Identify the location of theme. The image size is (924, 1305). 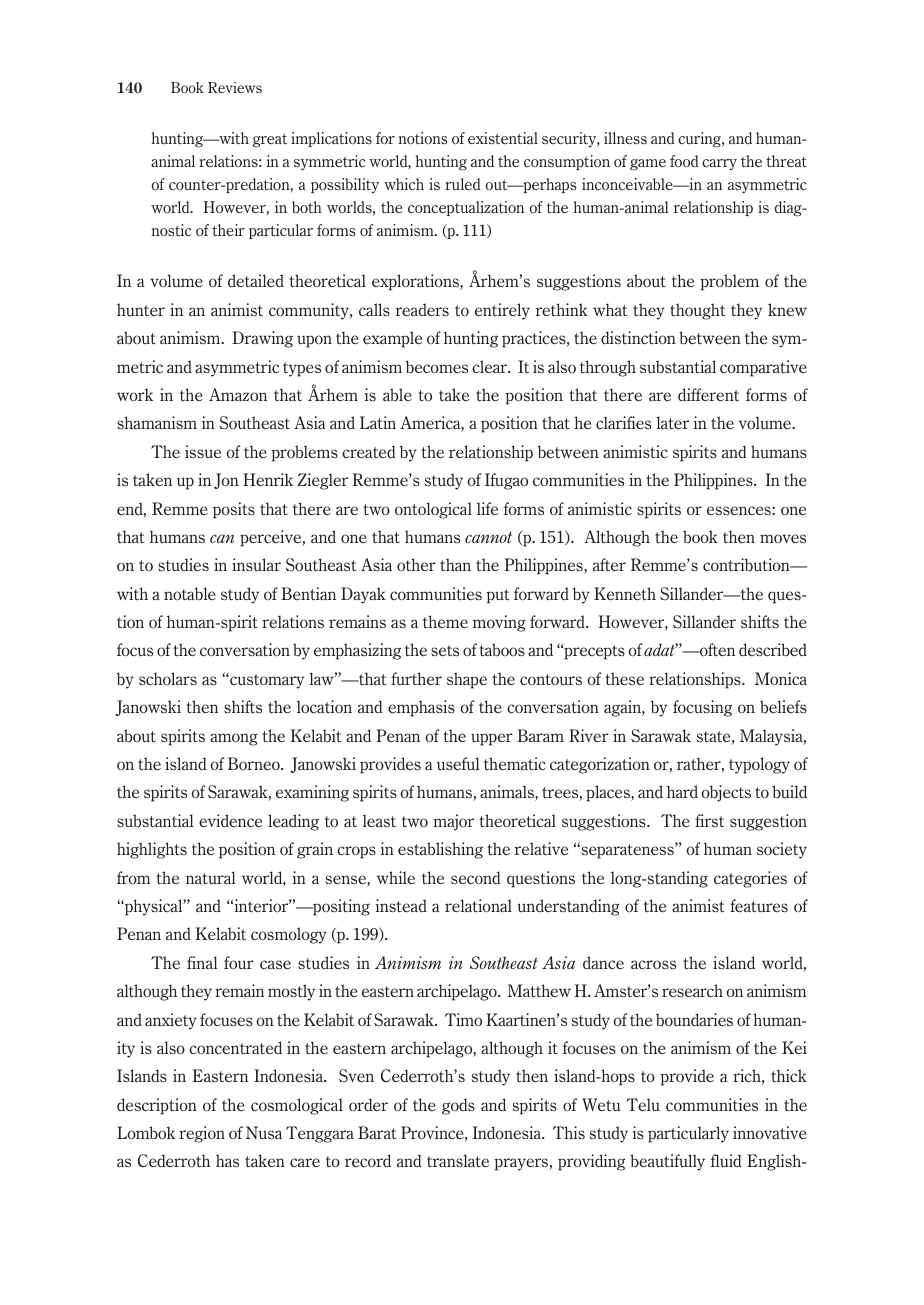
(445, 621).
